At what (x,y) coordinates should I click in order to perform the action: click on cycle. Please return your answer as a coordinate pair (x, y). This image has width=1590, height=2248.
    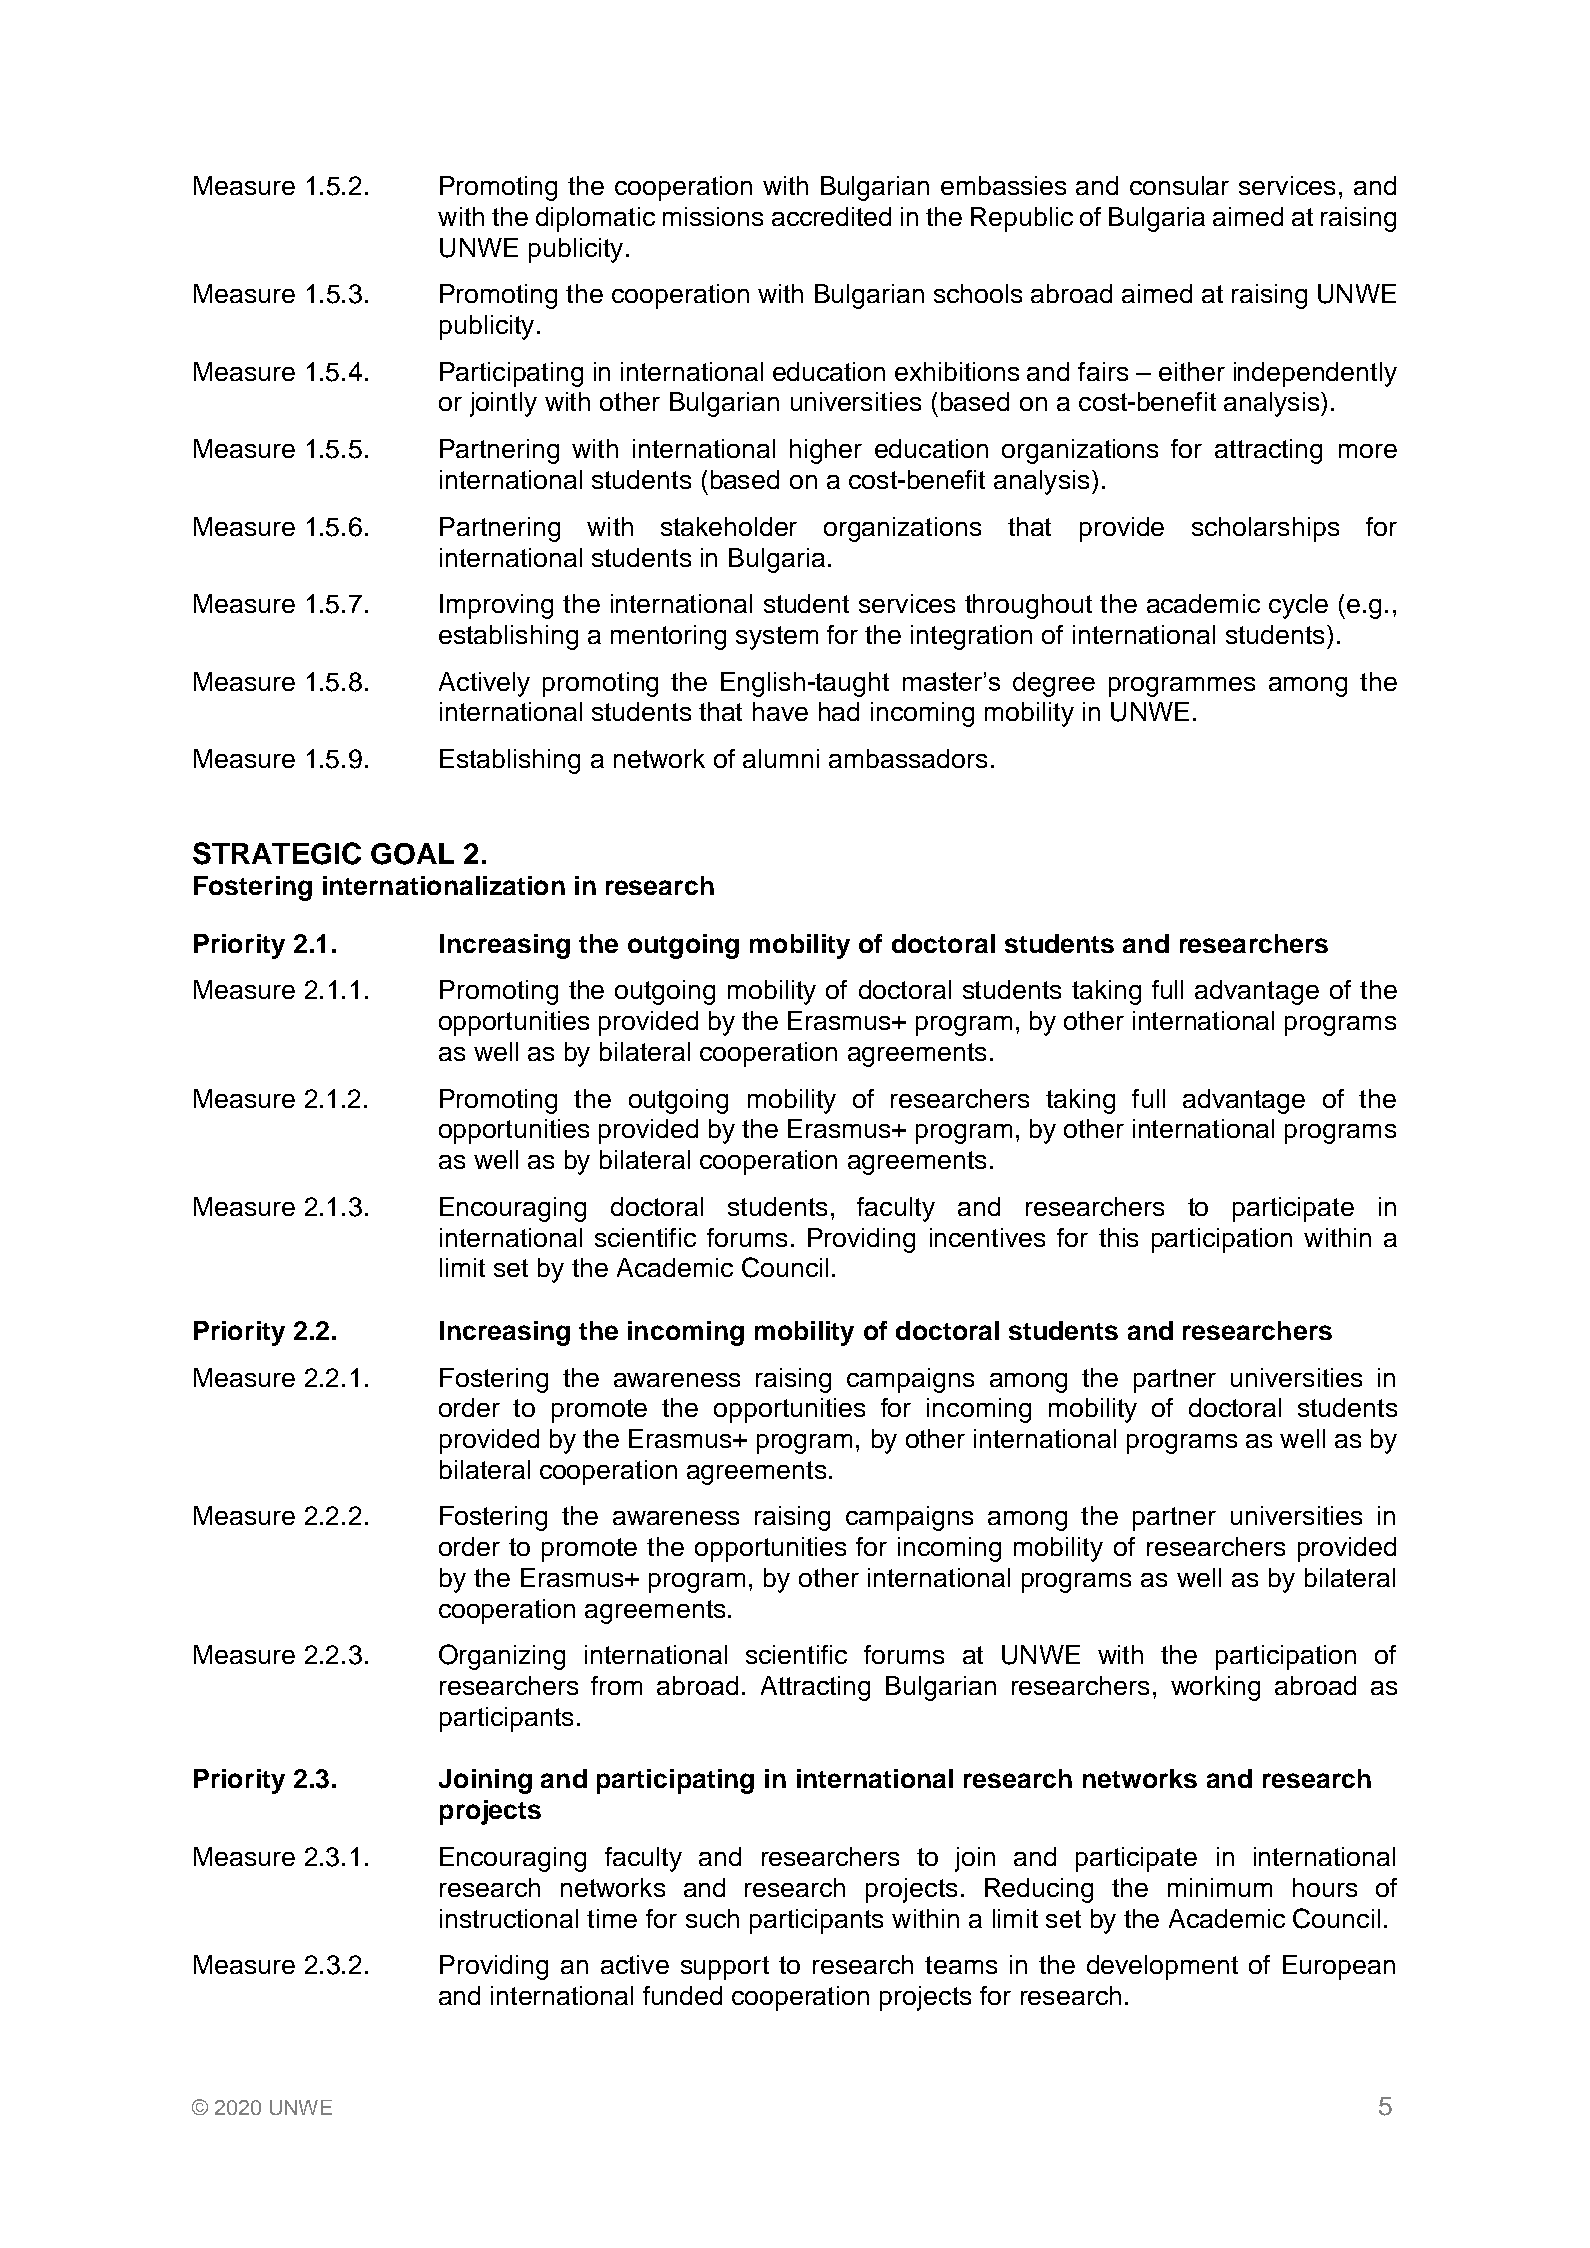
    Looking at the image, I should click on (1298, 606).
